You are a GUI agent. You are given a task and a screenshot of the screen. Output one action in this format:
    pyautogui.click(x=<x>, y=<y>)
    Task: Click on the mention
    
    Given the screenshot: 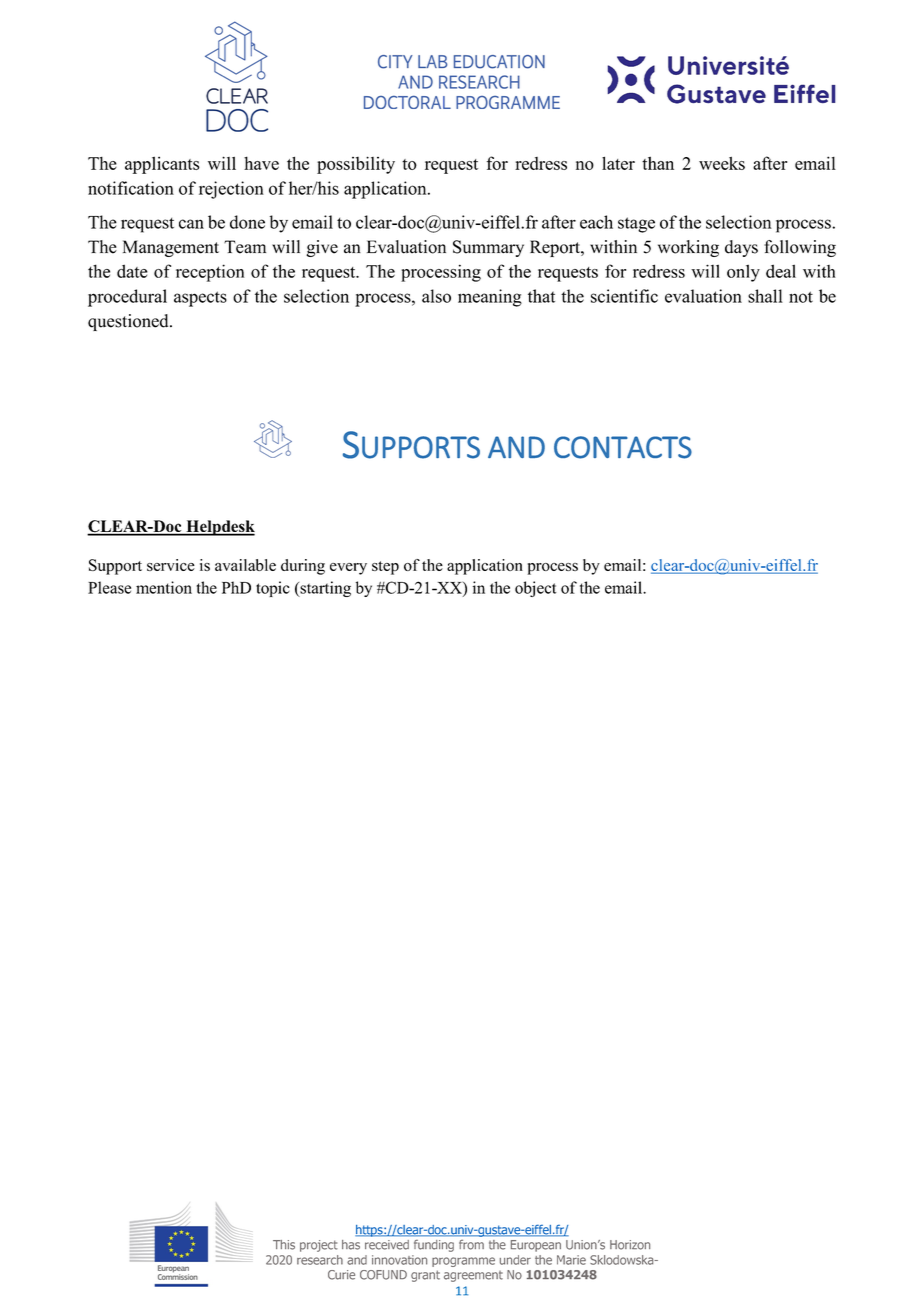 What is the action you would take?
    pyautogui.click(x=164, y=587)
